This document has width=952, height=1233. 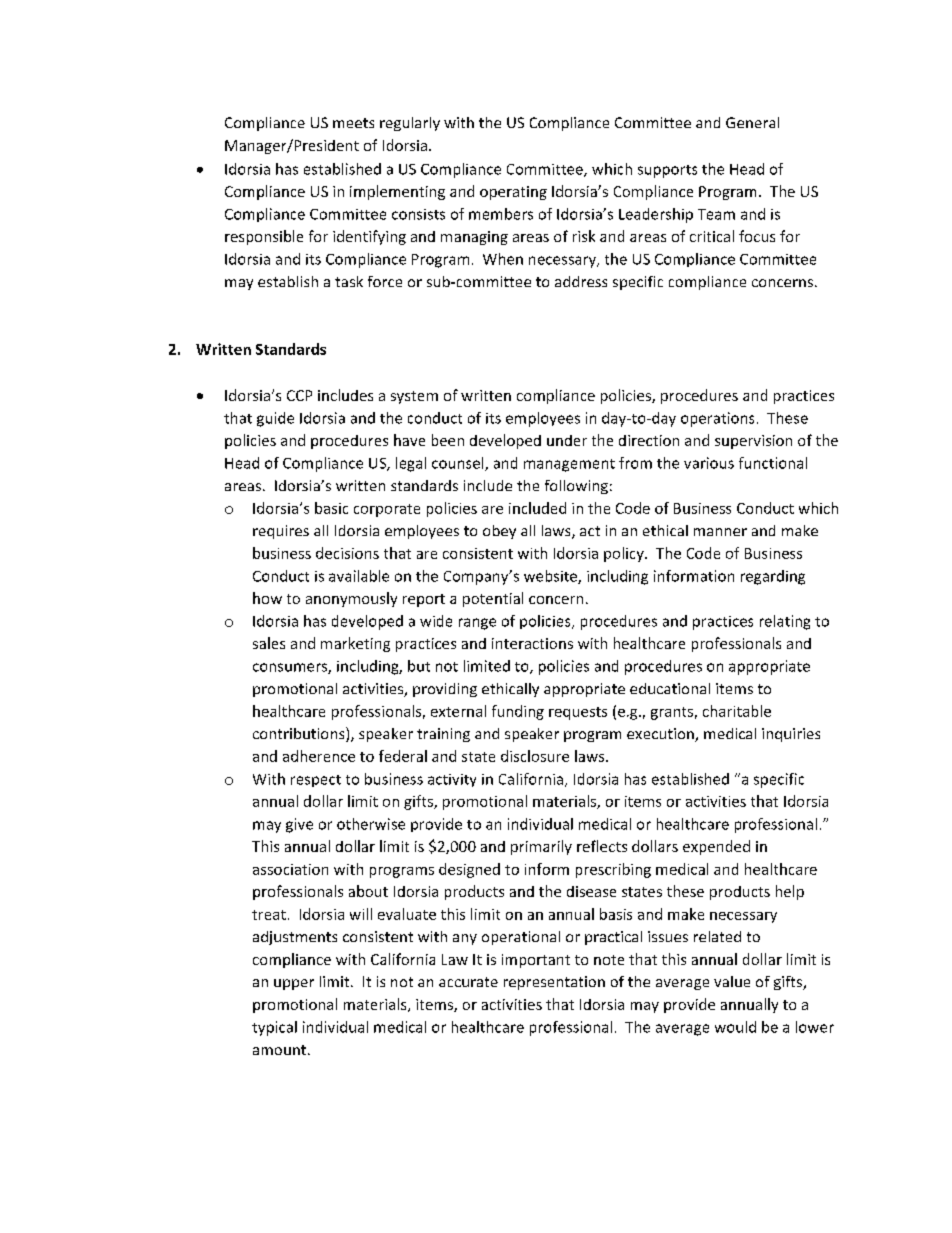 I want to click on manner, so click(x=720, y=532).
